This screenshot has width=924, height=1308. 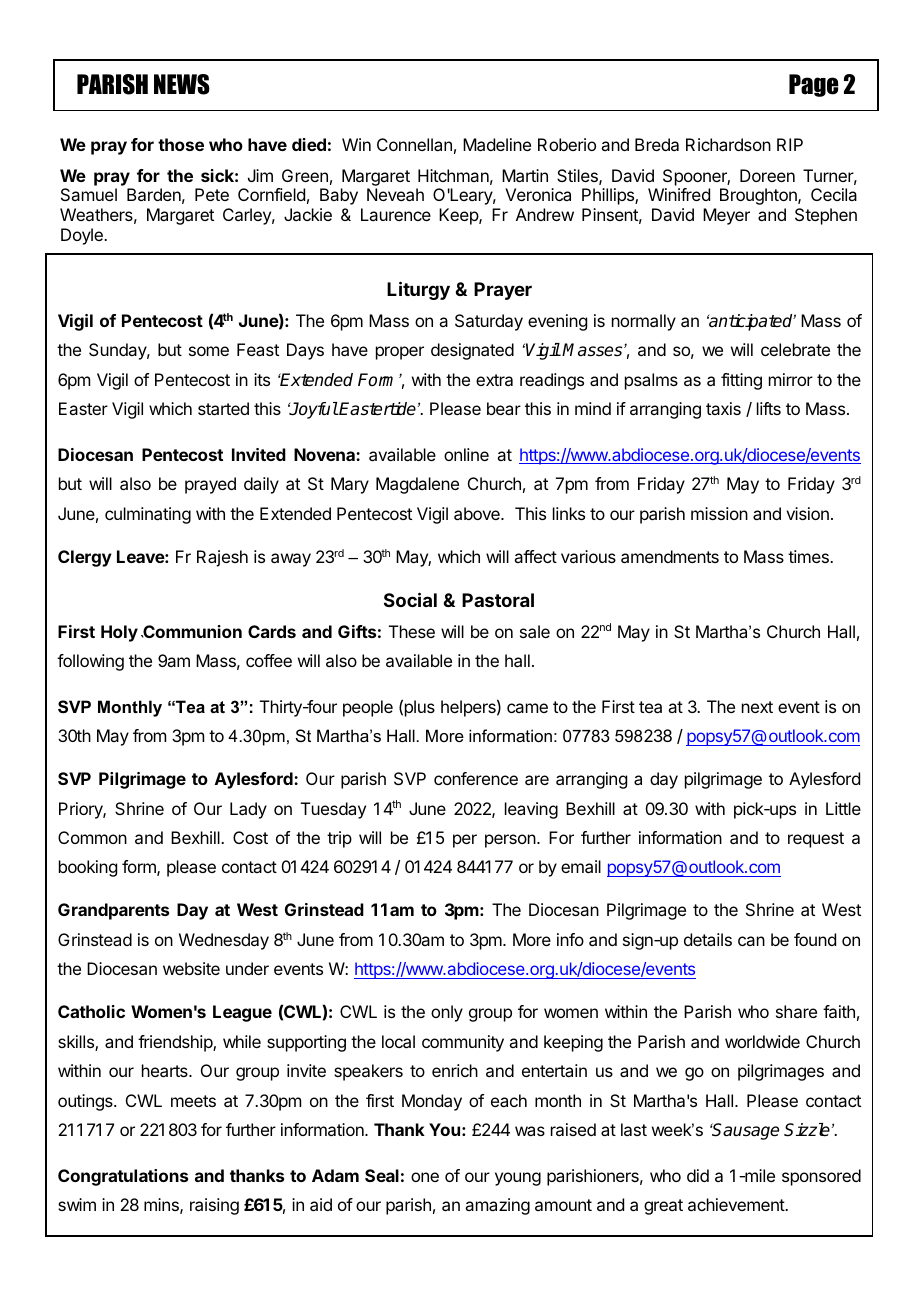 What do you see at coordinates (113, 911) in the screenshot?
I see `Grandparents` at bounding box center [113, 911].
